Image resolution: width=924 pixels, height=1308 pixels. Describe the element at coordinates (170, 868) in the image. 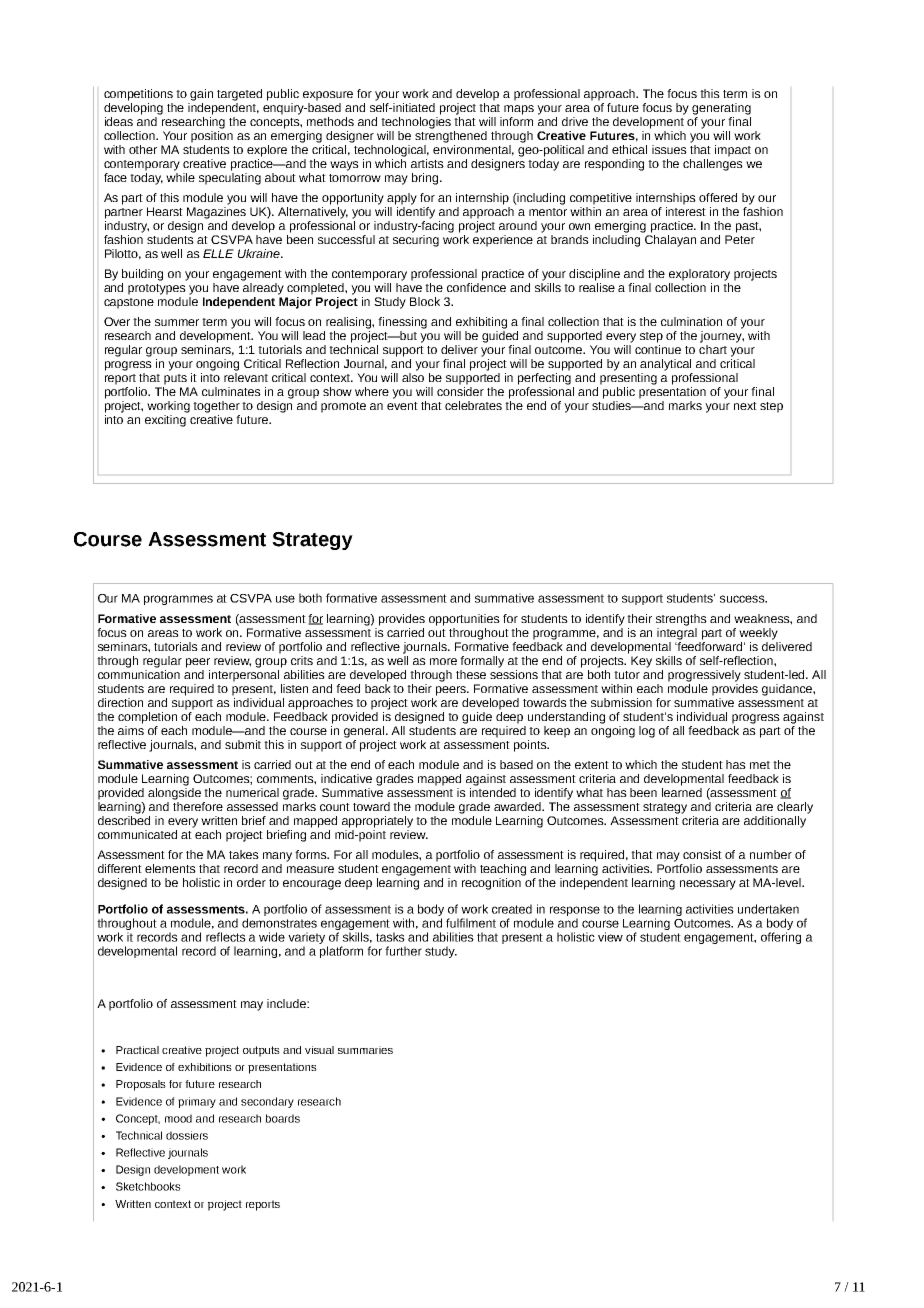

I see `elements` at that location.
